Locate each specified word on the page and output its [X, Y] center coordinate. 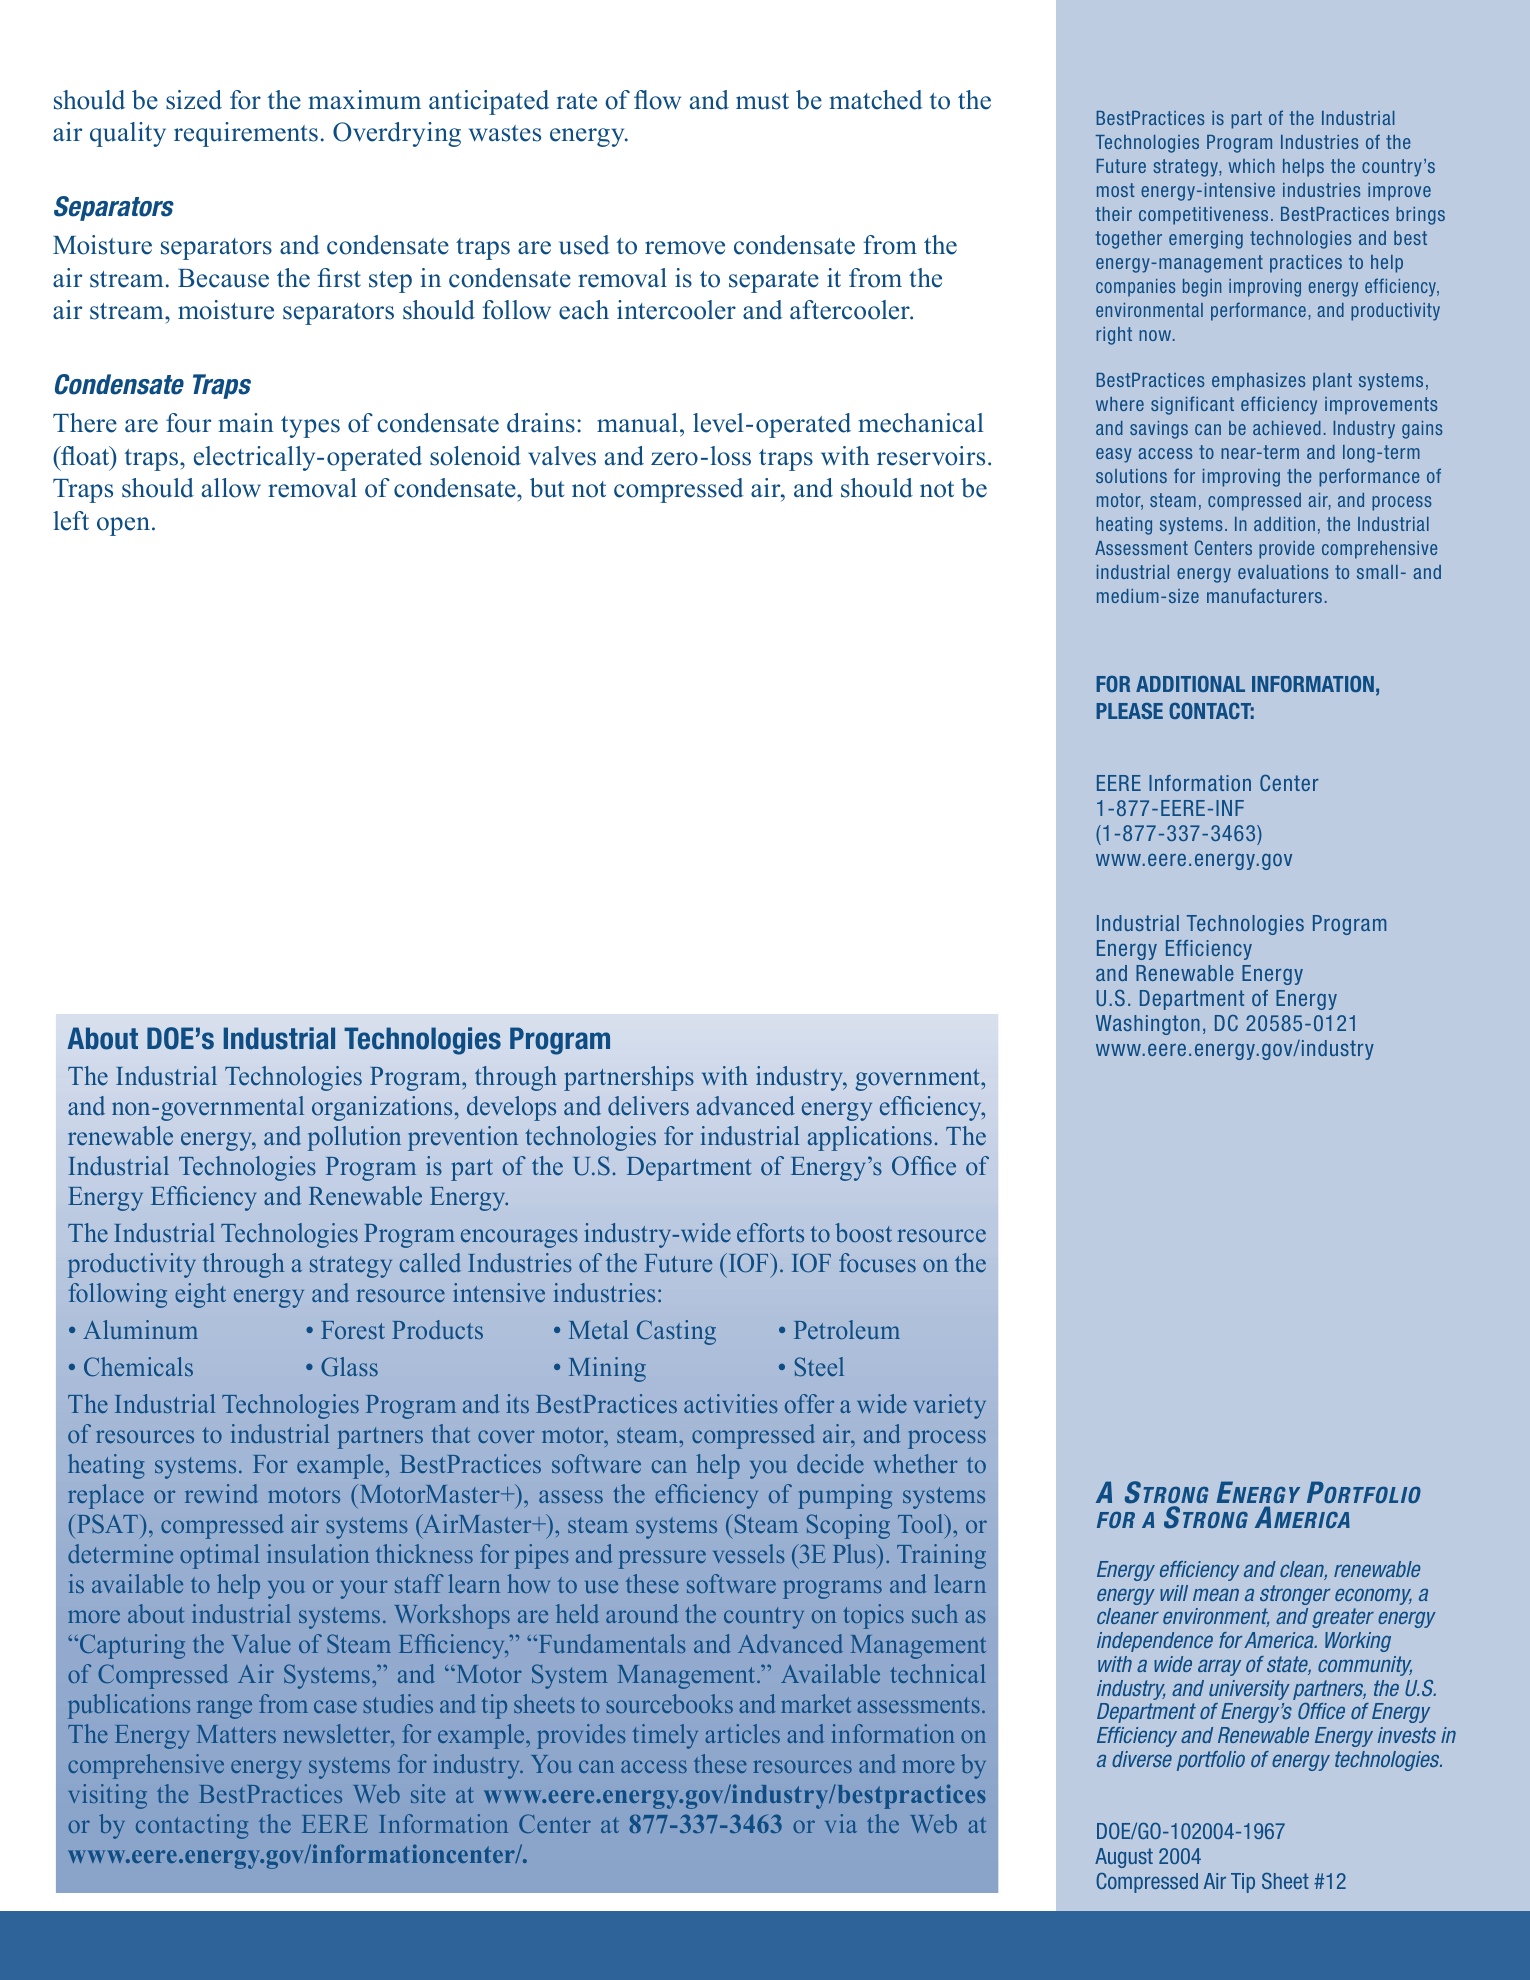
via [841, 1823]
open [123, 526]
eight [200, 1295]
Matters [236, 1734]
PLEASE [1129, 711]
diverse [1142, 1759]
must [762, 101]
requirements [246, 134]
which [1252, 166]
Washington [1148, 1025]
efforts [770, 1233]
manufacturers [1264, 595]
